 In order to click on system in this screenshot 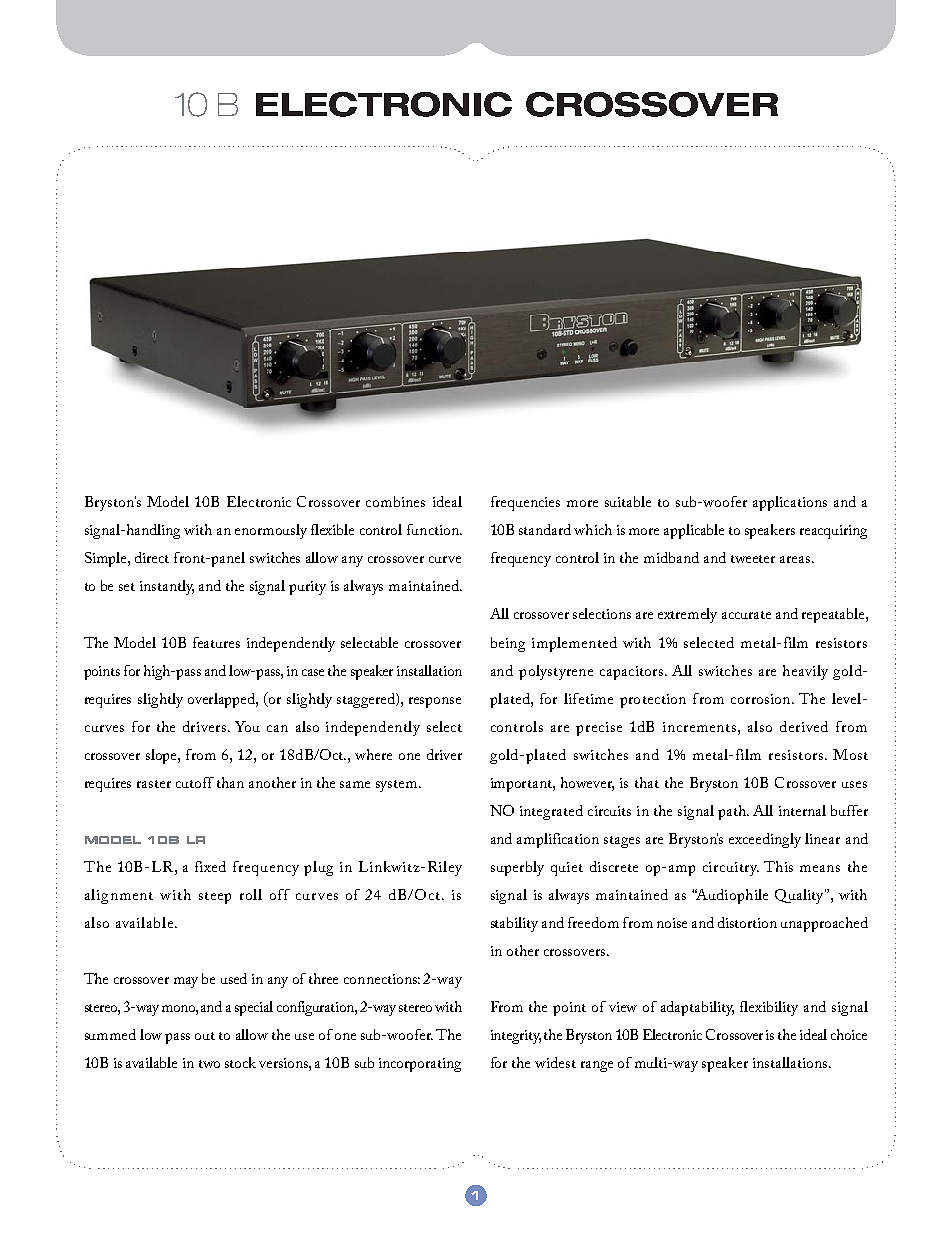, I will do `click(398, 786)`.
